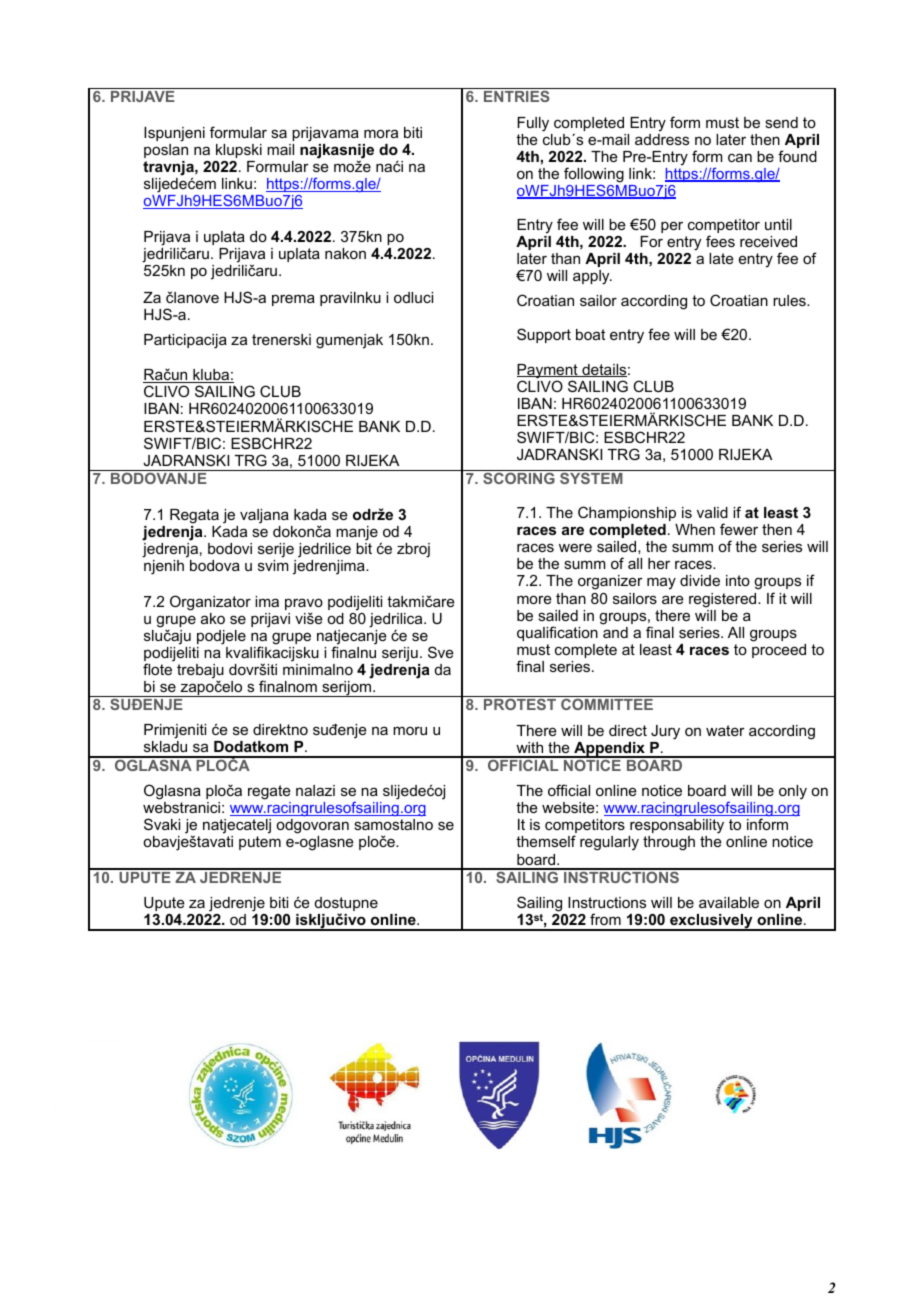 The height and width of the document is (1308, 924). What do you see at coordinates (781, 122) in the document?
I see `send` at bounding box center [781, 122].
